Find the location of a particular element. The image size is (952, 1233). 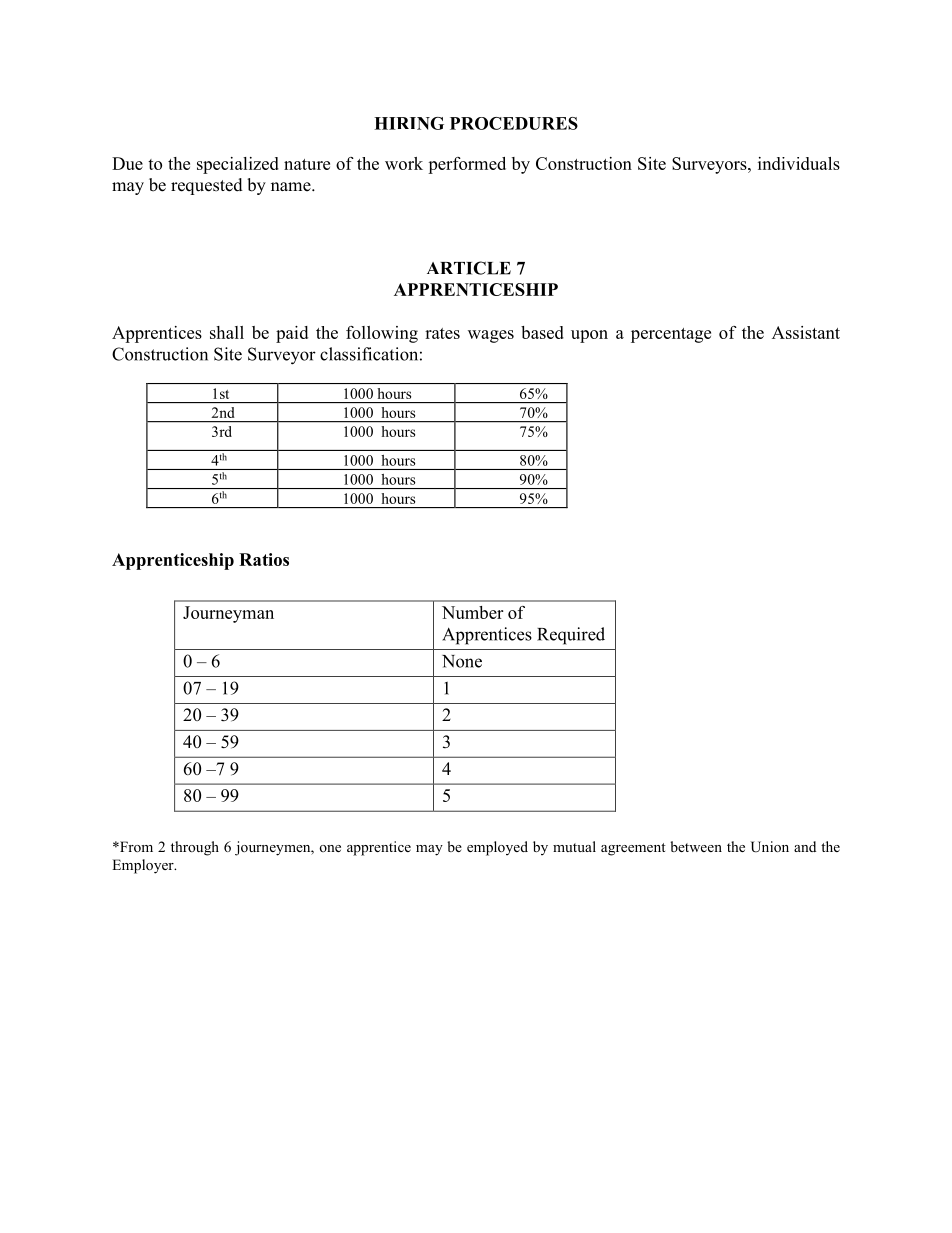

specialized is located at coordinates (238, 165).
